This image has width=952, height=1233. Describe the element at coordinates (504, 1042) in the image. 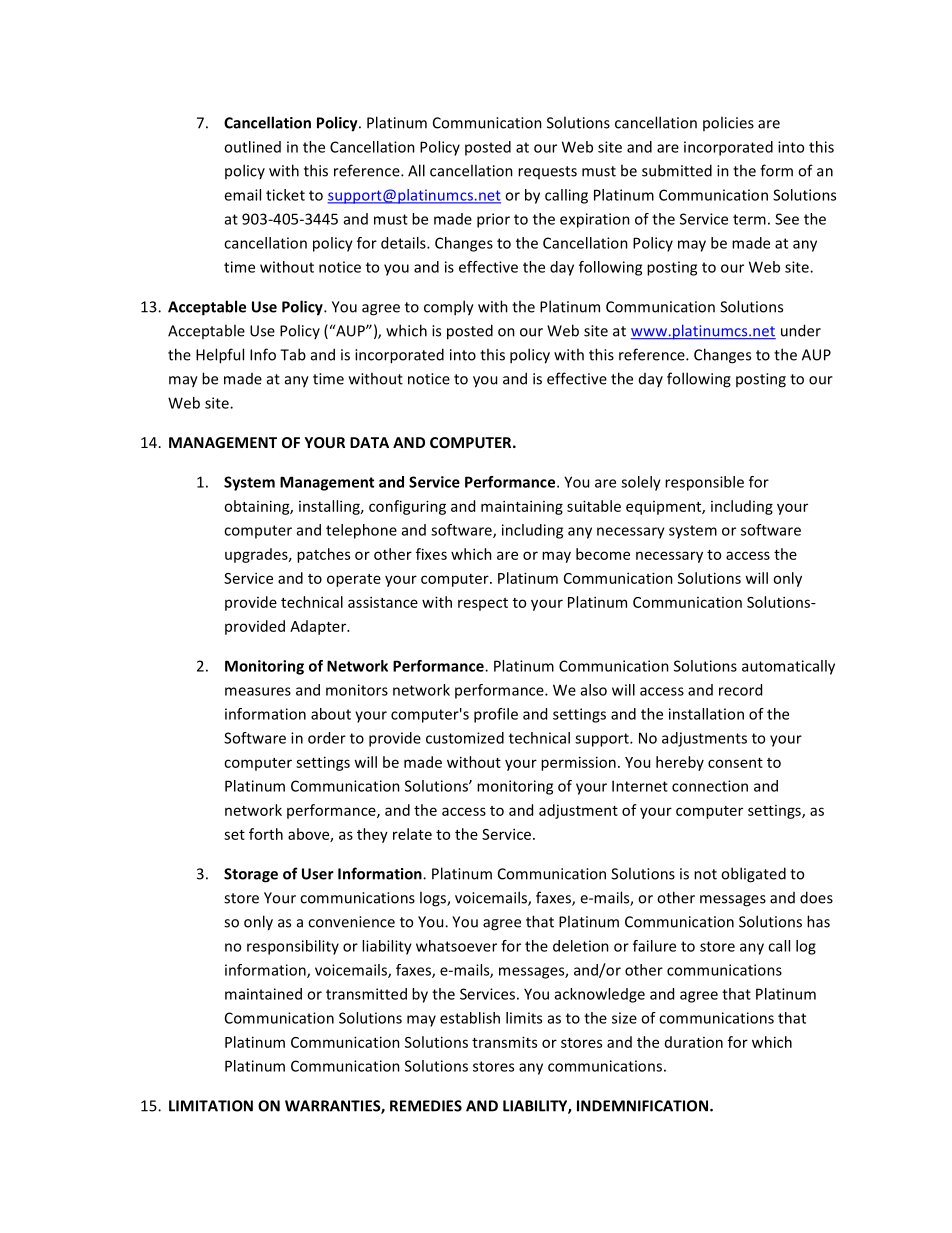

I see `transmits` at that location.
